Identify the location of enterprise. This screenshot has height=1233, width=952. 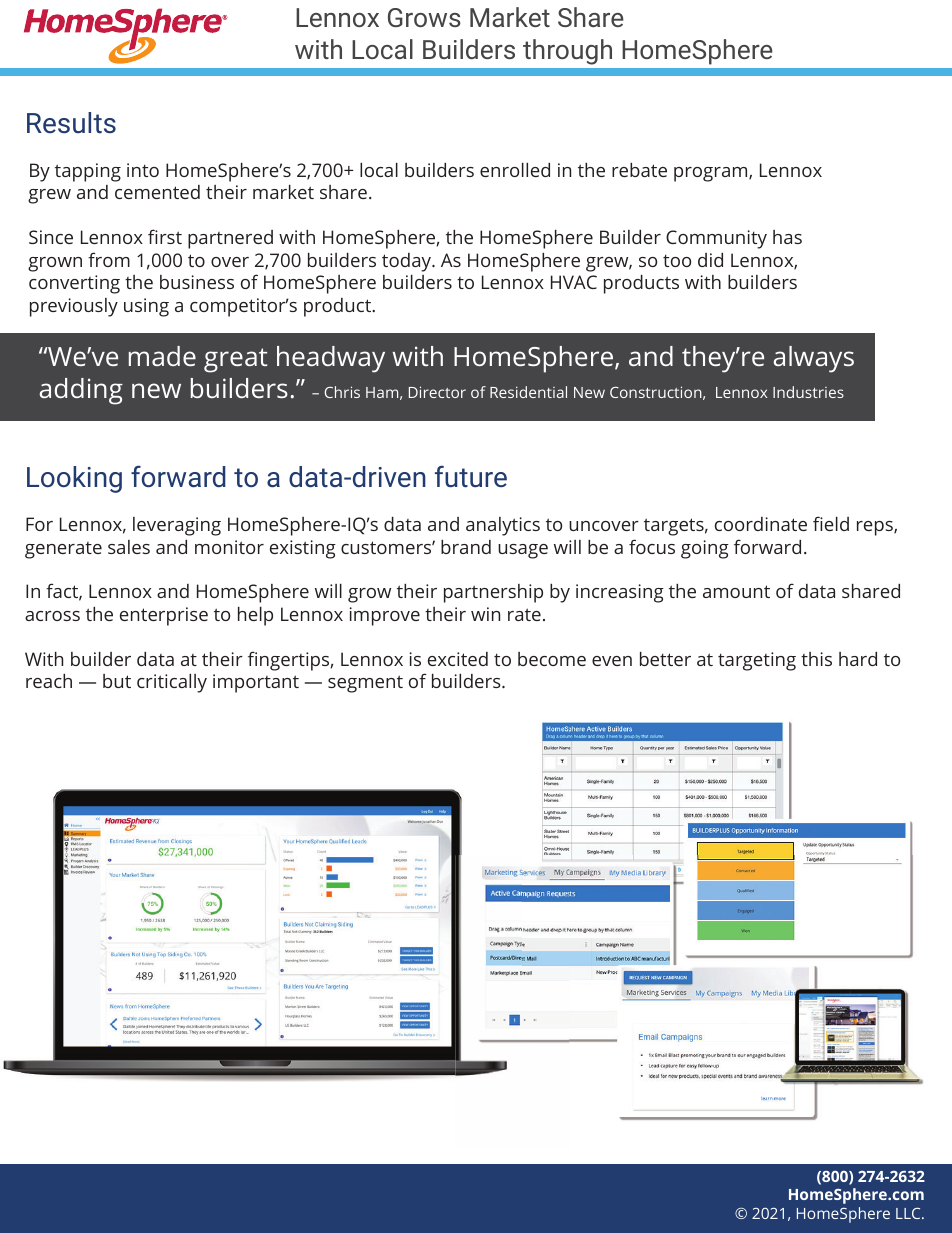
(164, 616).
